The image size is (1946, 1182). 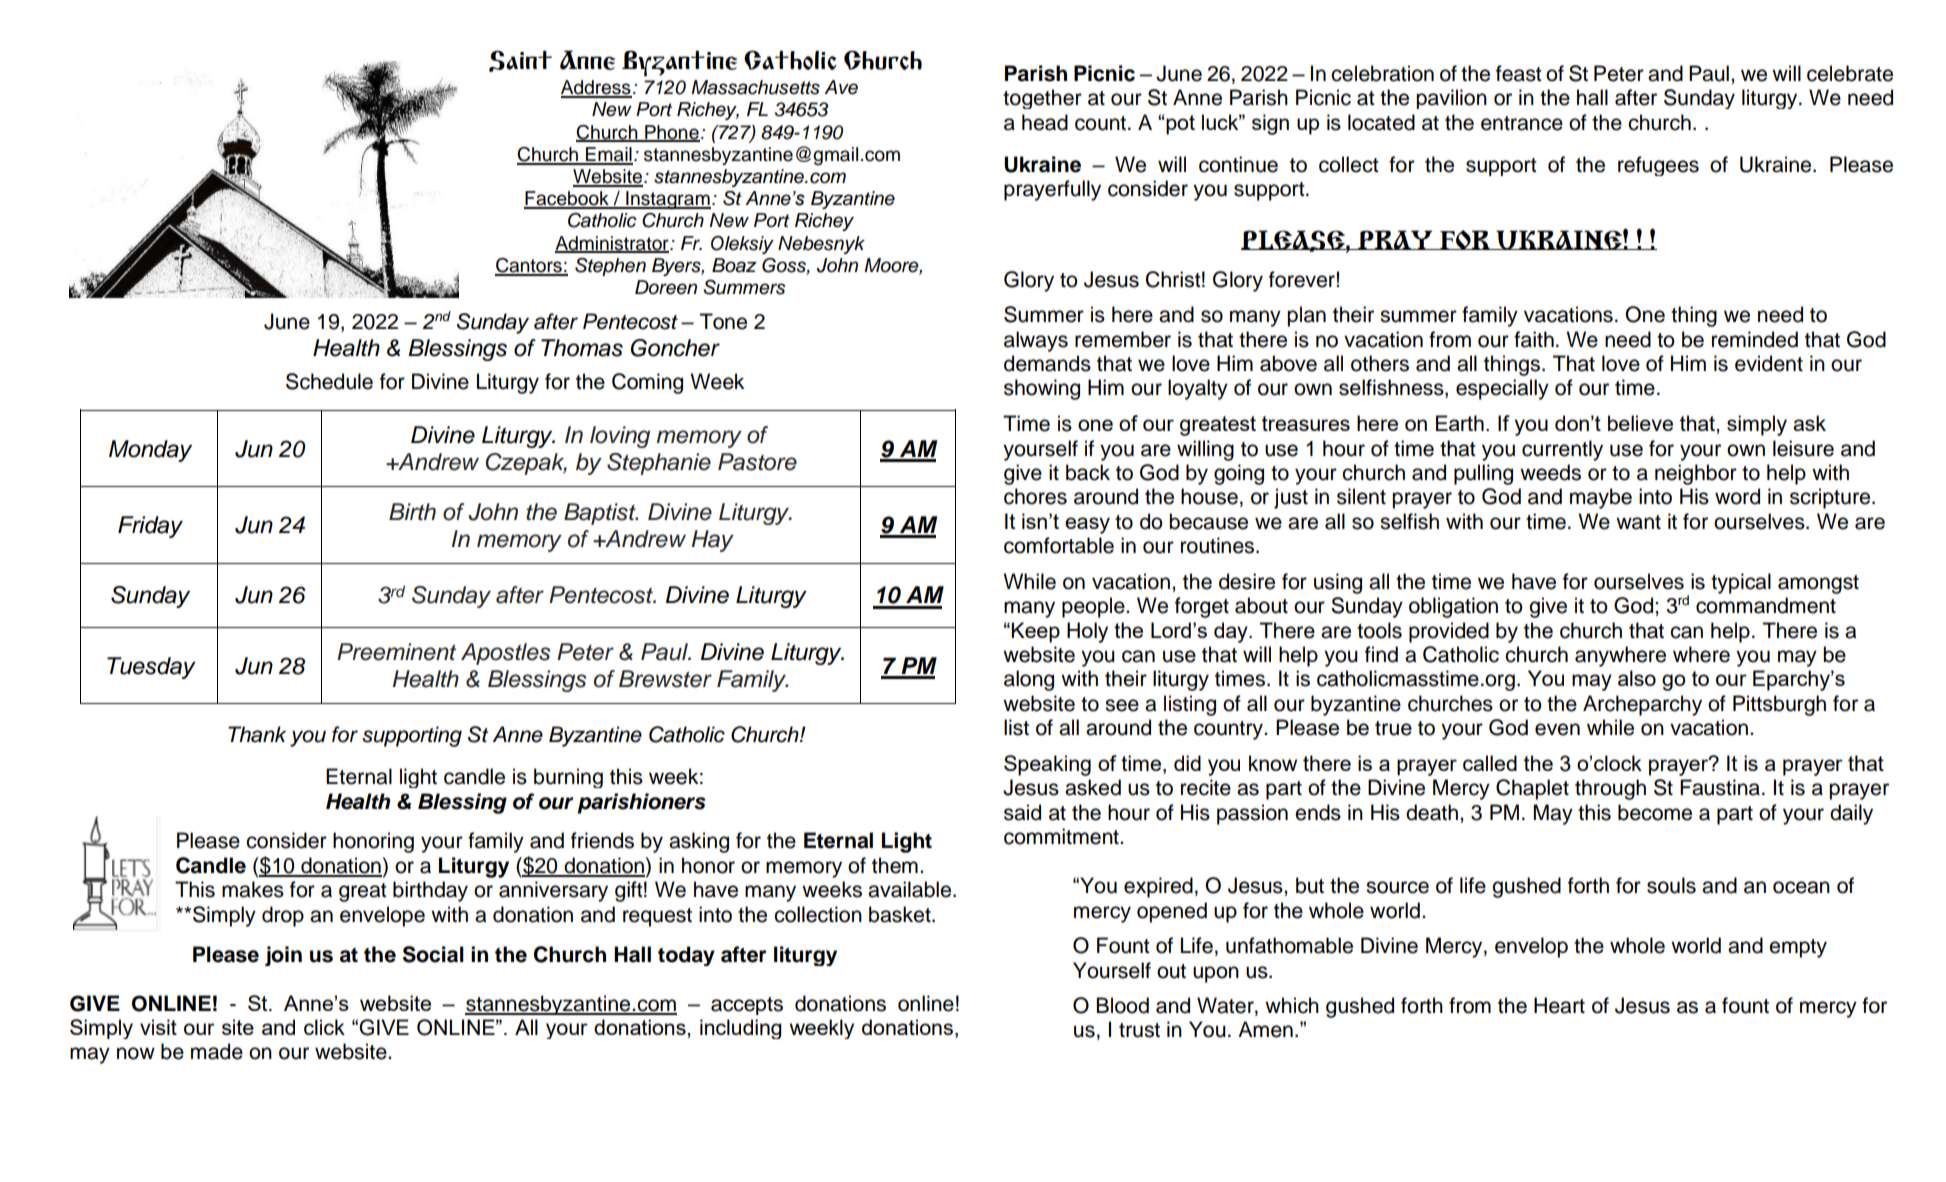 What do you see at coordinates (1519, 73) in the screenshot?
I see `feast` at bounding box center [1519, 73].
